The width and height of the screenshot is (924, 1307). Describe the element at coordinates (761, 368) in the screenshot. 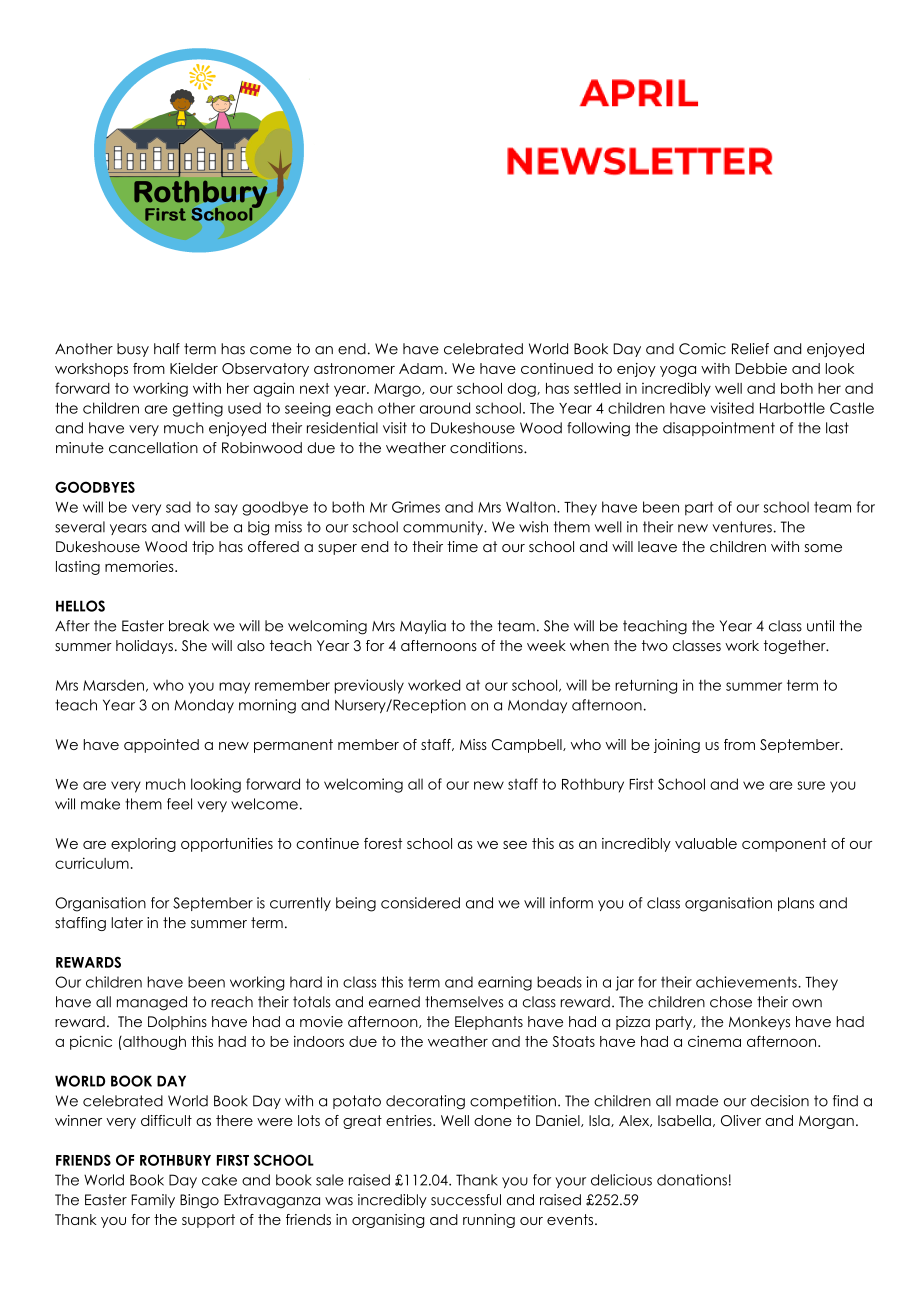

I see `Debbie` at that location.
